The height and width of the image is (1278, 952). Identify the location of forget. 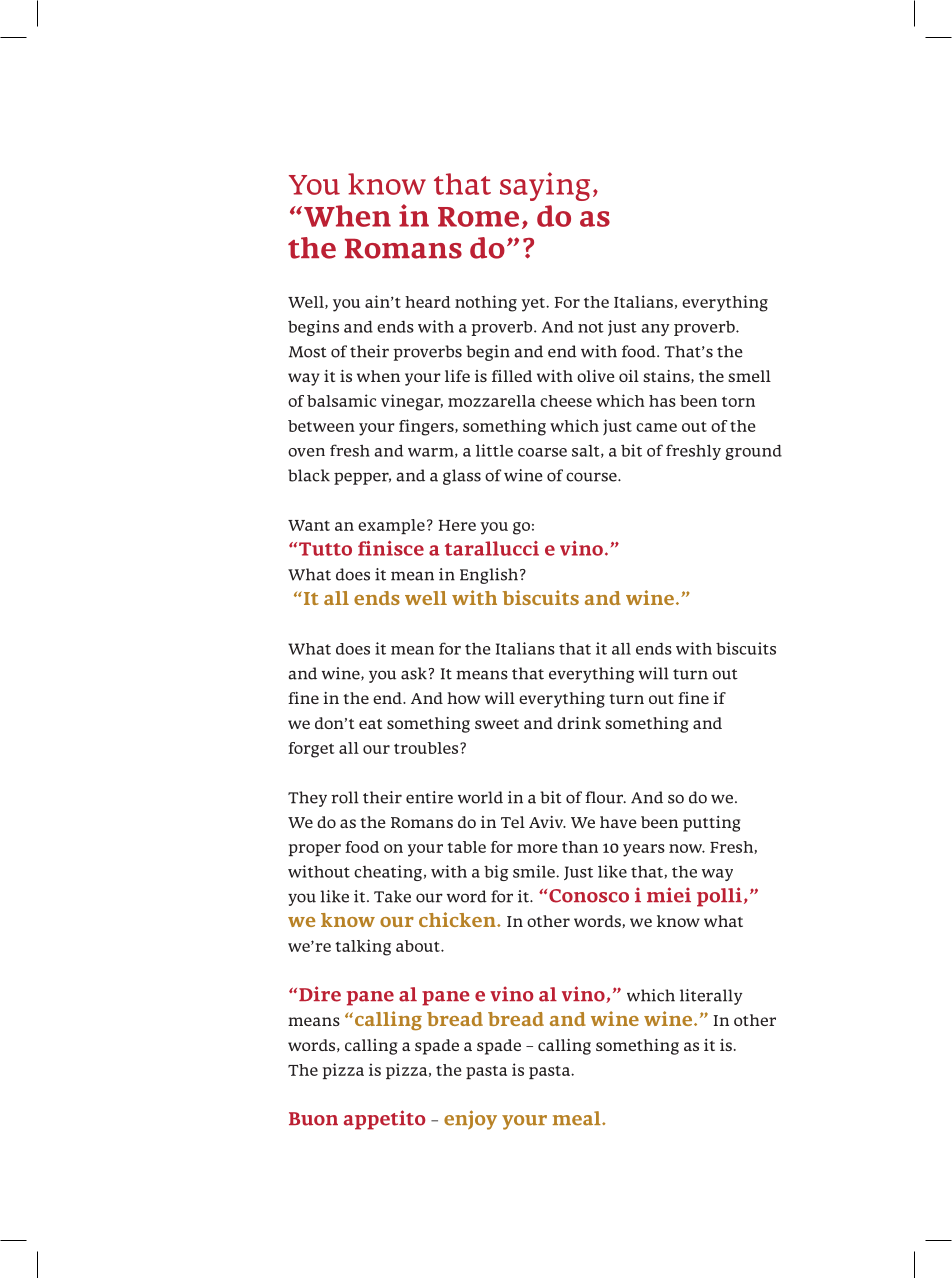
(311, 750).
